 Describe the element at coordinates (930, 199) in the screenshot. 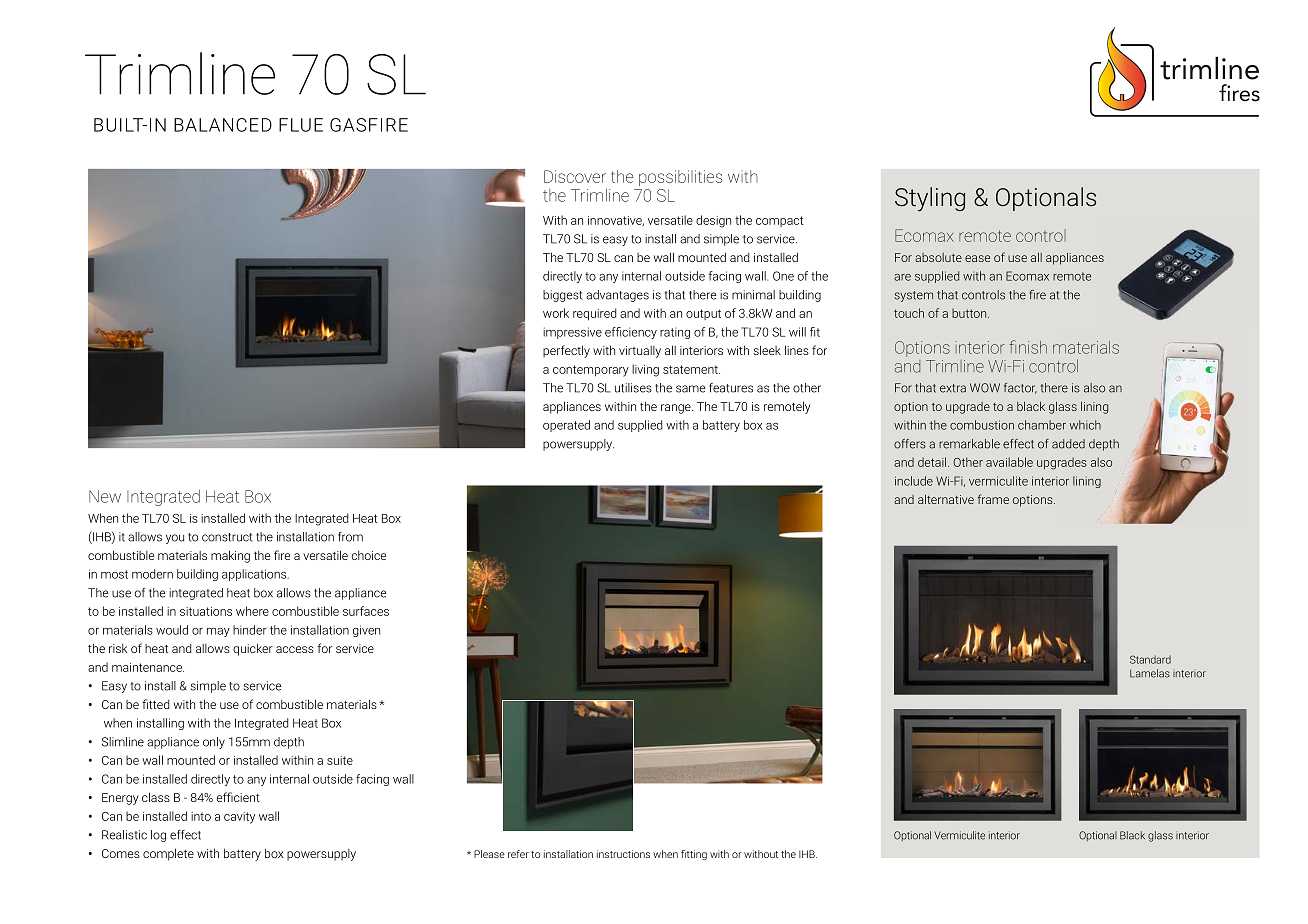

I see `Styling` at that location.
